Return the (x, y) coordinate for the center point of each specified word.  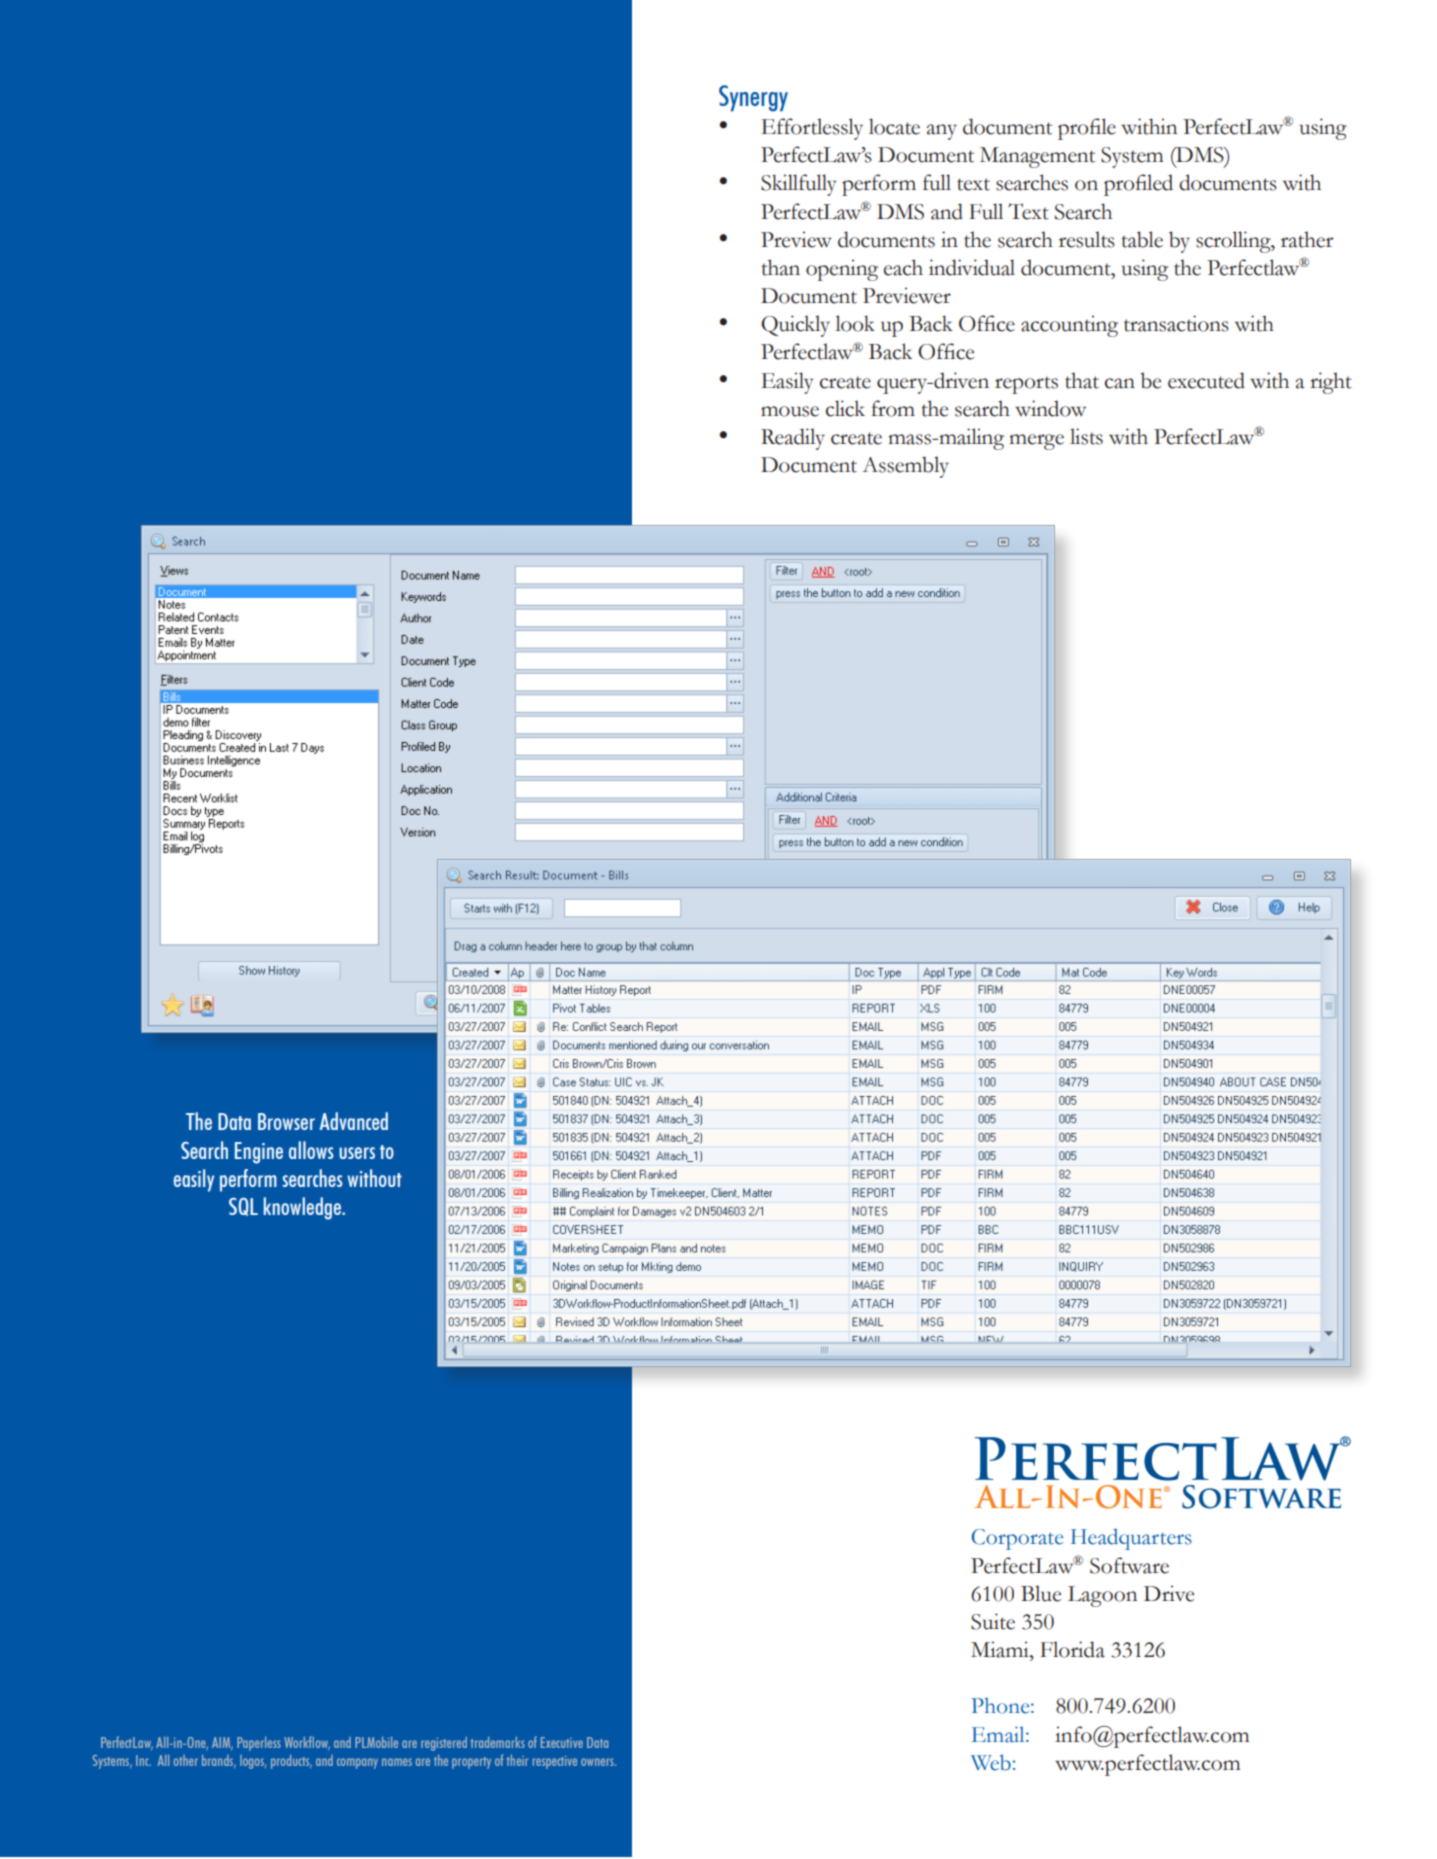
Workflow (307, 1743)
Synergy (753, 98)
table (1142, 239)
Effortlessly (812, 129)
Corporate (1017, 1539)
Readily (793, 439)
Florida (1072, 1649)
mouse (790, 411)
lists (1086, 436)
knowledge (303, 1208)
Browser (286, 1121)
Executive (562, 1742)
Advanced (353, 1121)
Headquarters (1131, 1539)
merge (1036, 442)
